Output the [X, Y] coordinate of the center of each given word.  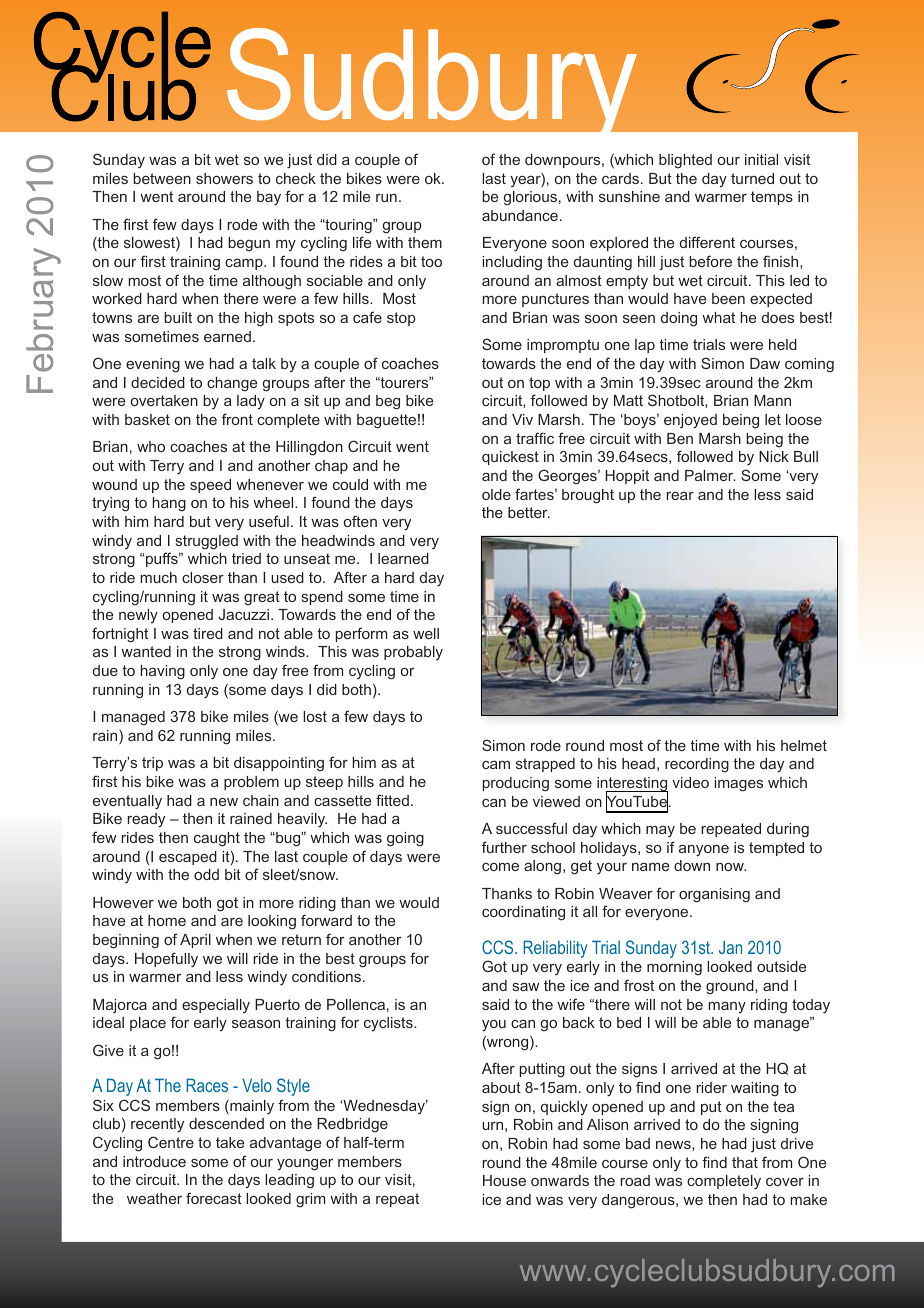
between [162, 178]
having [163, 672]
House [504, 1180]
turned [752, 178]
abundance [520, 215]
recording [697, 765]
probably [413, 653]
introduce [154, 1161]
